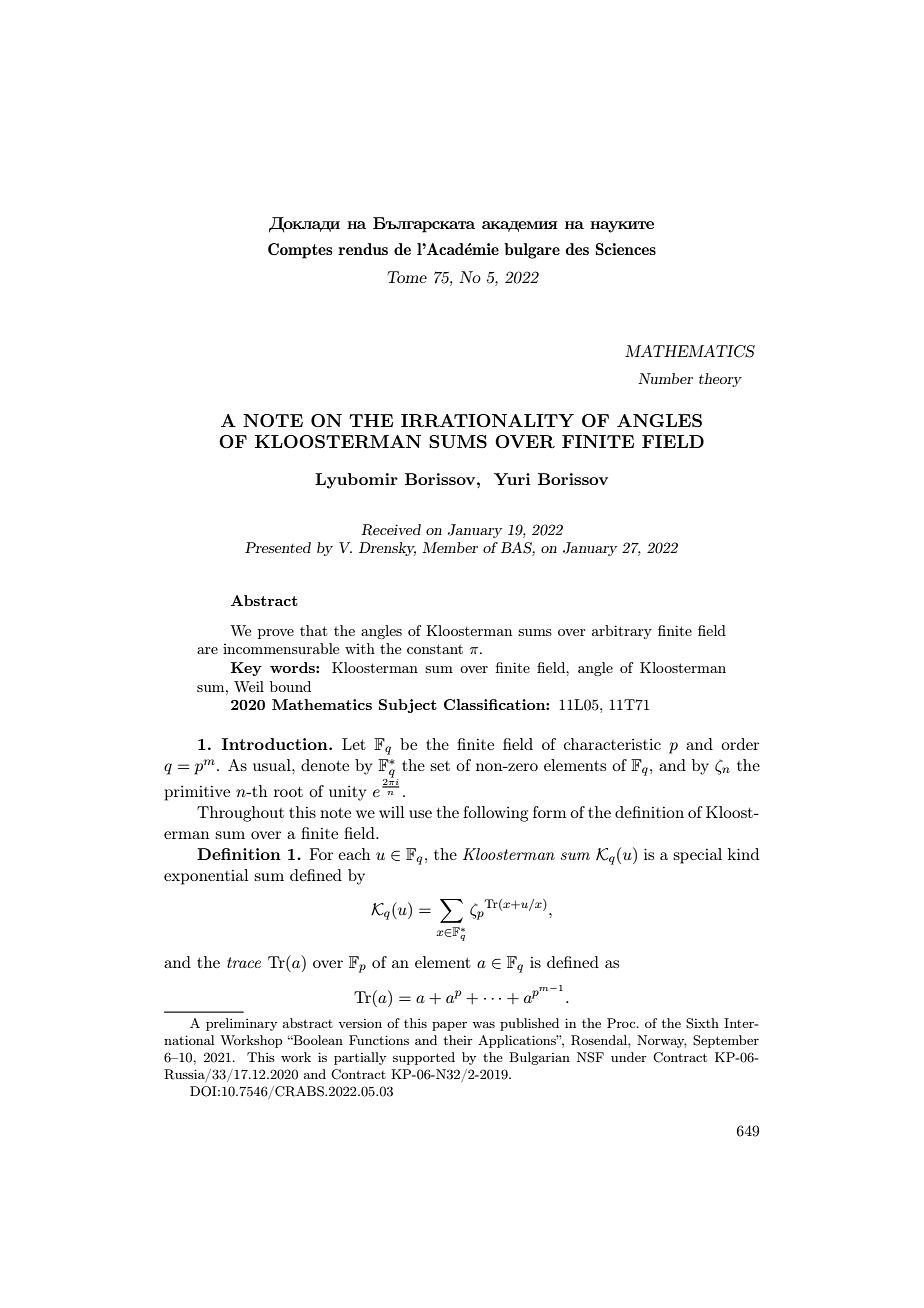  Describe the element at coordinates (577, 249) in the document. I see `des` at that location.
